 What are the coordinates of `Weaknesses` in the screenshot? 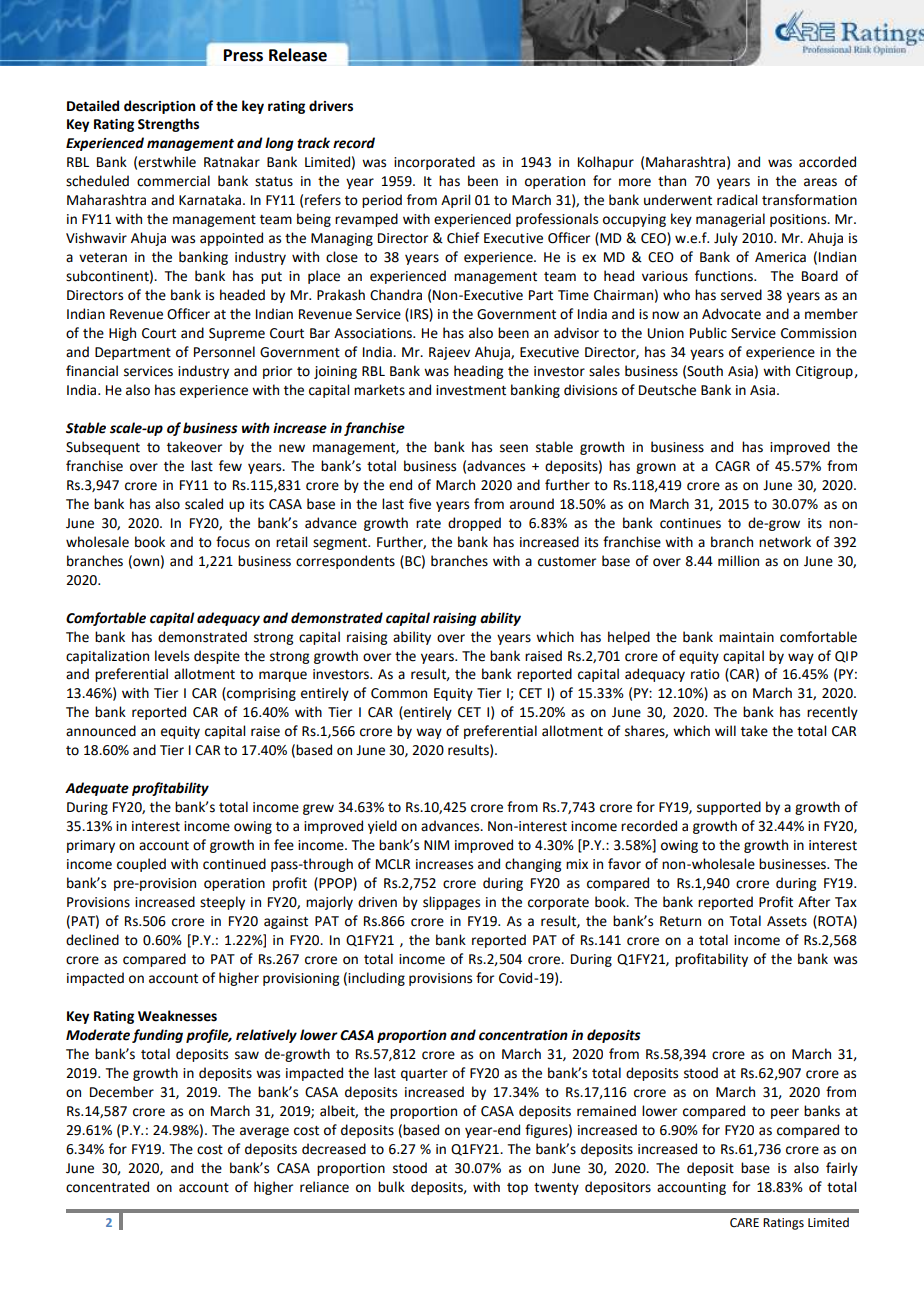 It's located at (177, 1016).
